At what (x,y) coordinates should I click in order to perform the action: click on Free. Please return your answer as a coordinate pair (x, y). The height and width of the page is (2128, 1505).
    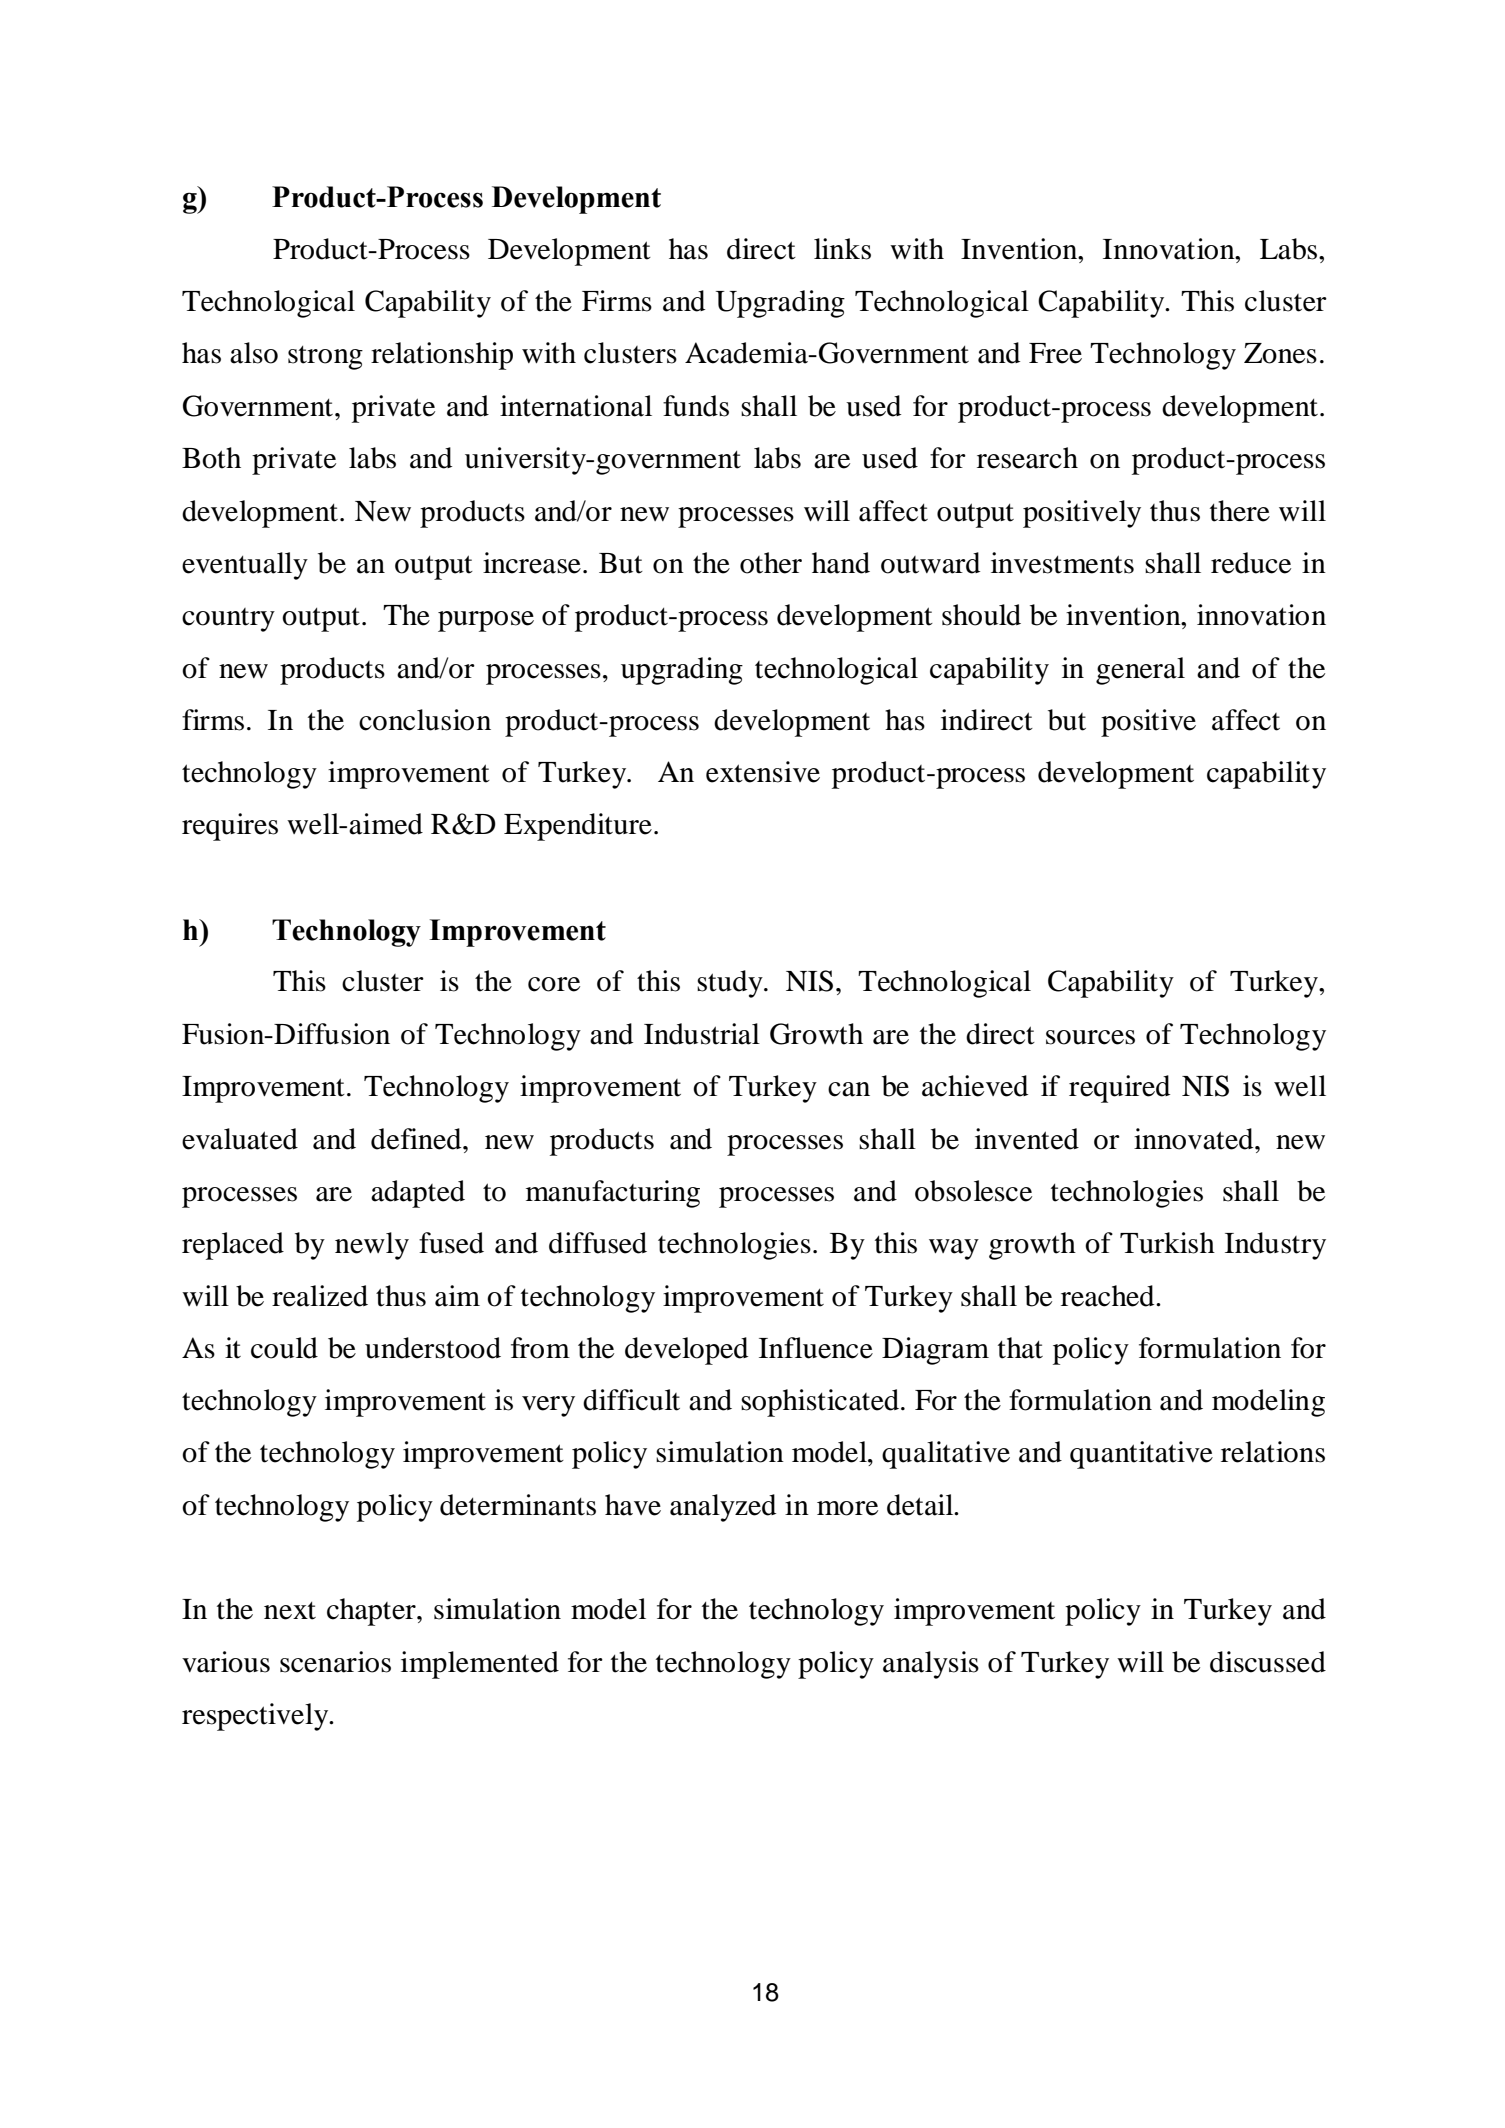
    Looking at the image, I should click on (1055, 353).
